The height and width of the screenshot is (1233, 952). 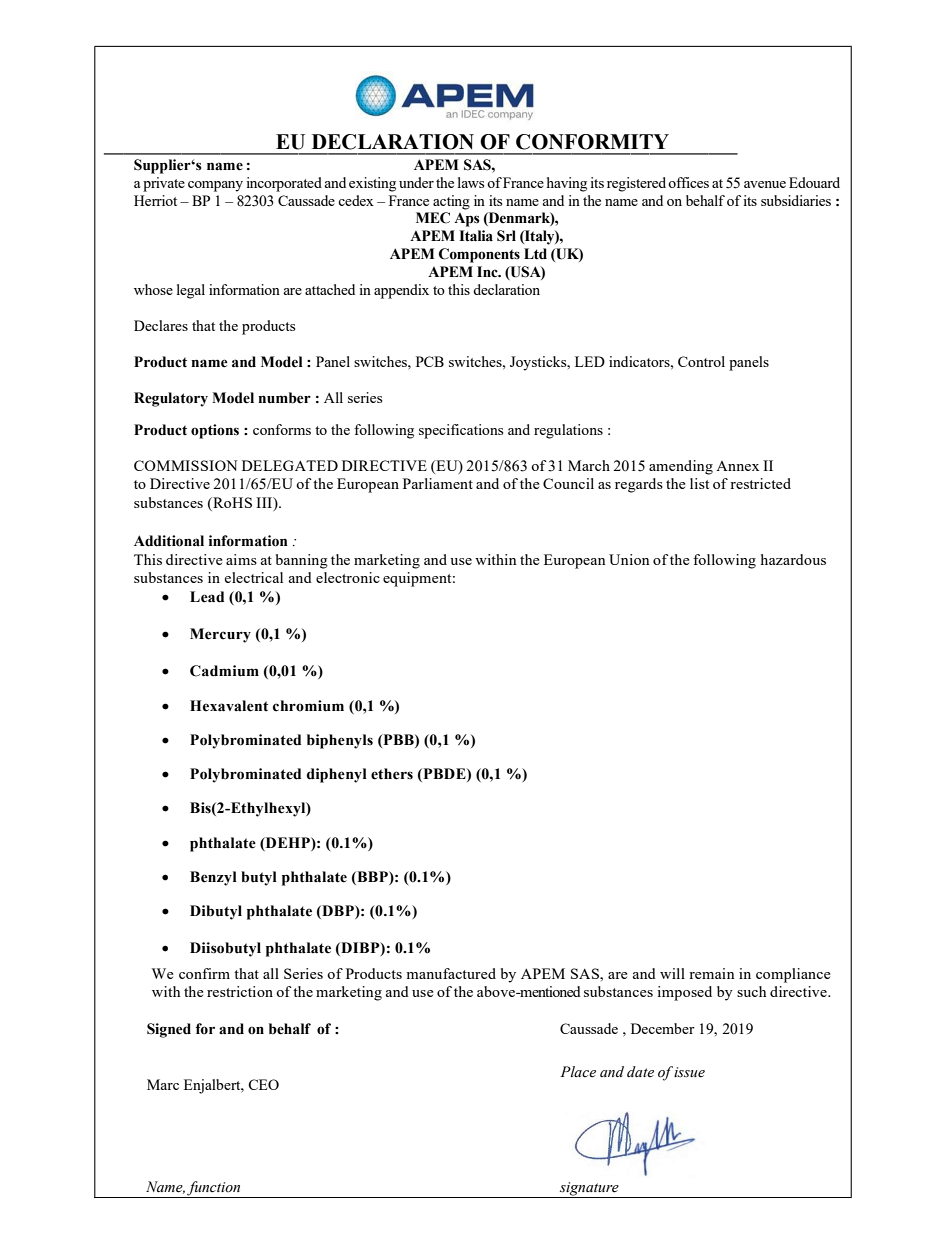 I want to click on restricted, so click(x=760, y=483).
